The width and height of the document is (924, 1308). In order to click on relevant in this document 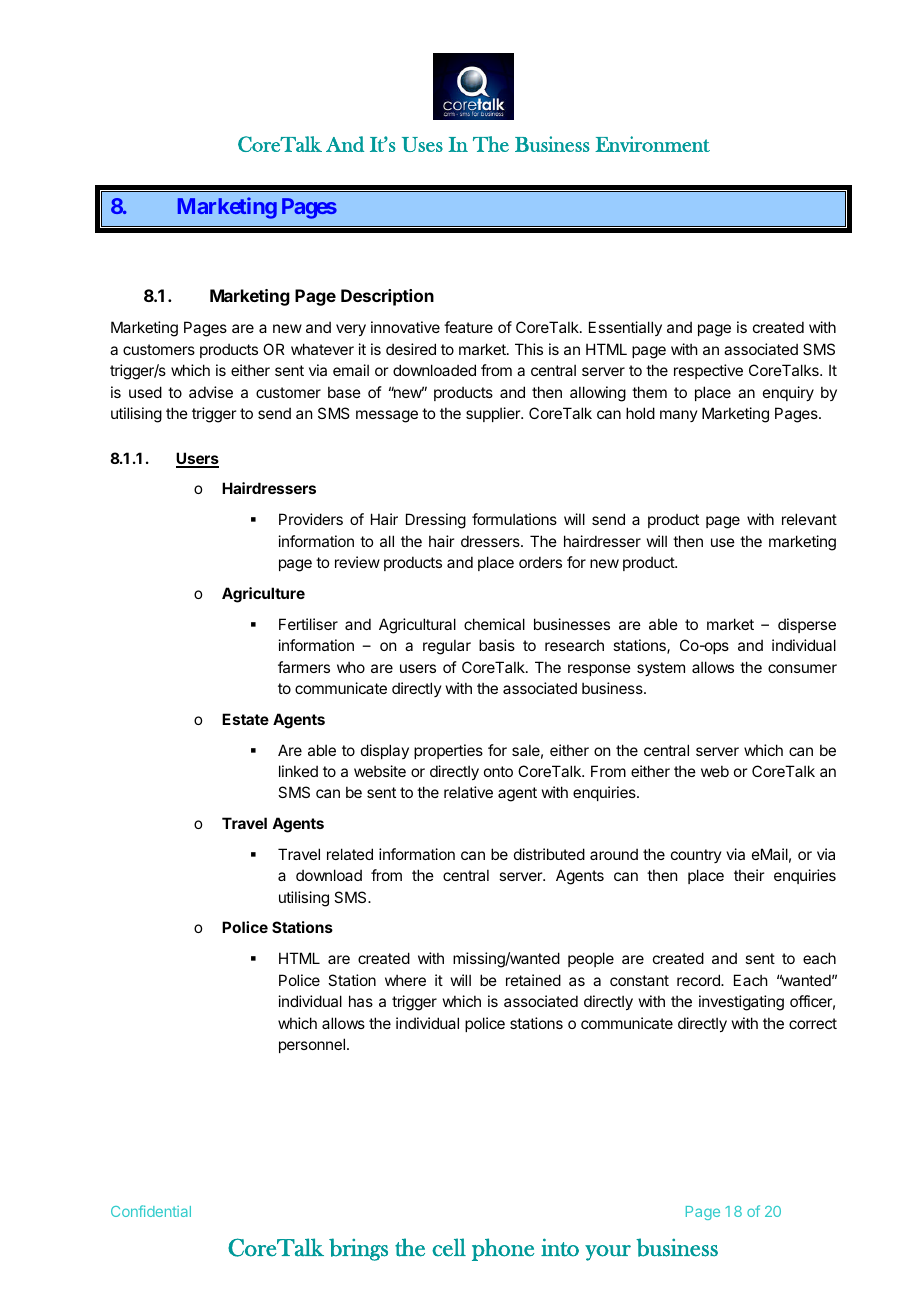, I will do `click(809, 519)`.
